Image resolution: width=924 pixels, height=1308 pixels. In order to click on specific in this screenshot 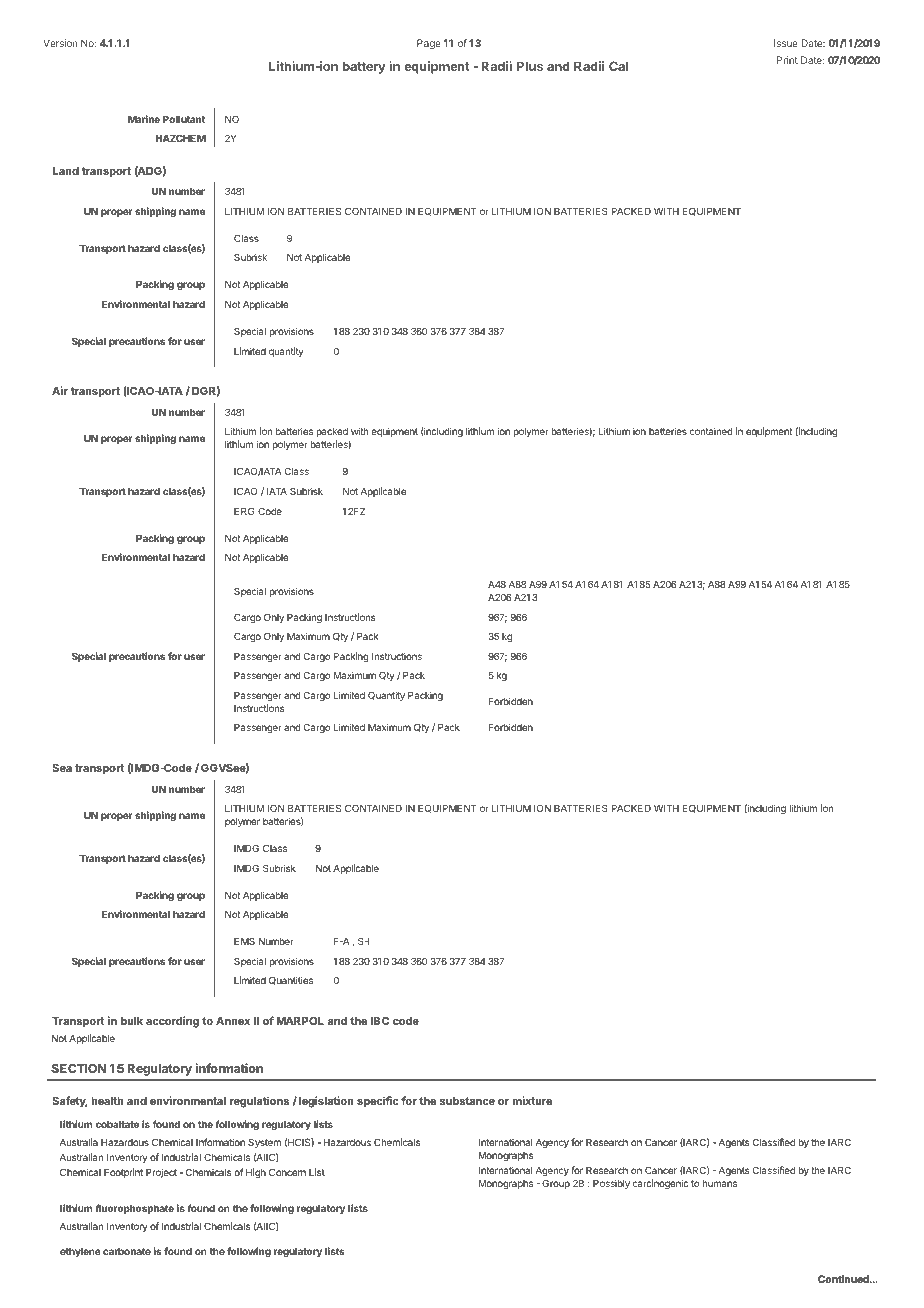, I will do `click(378, 1102)`.
